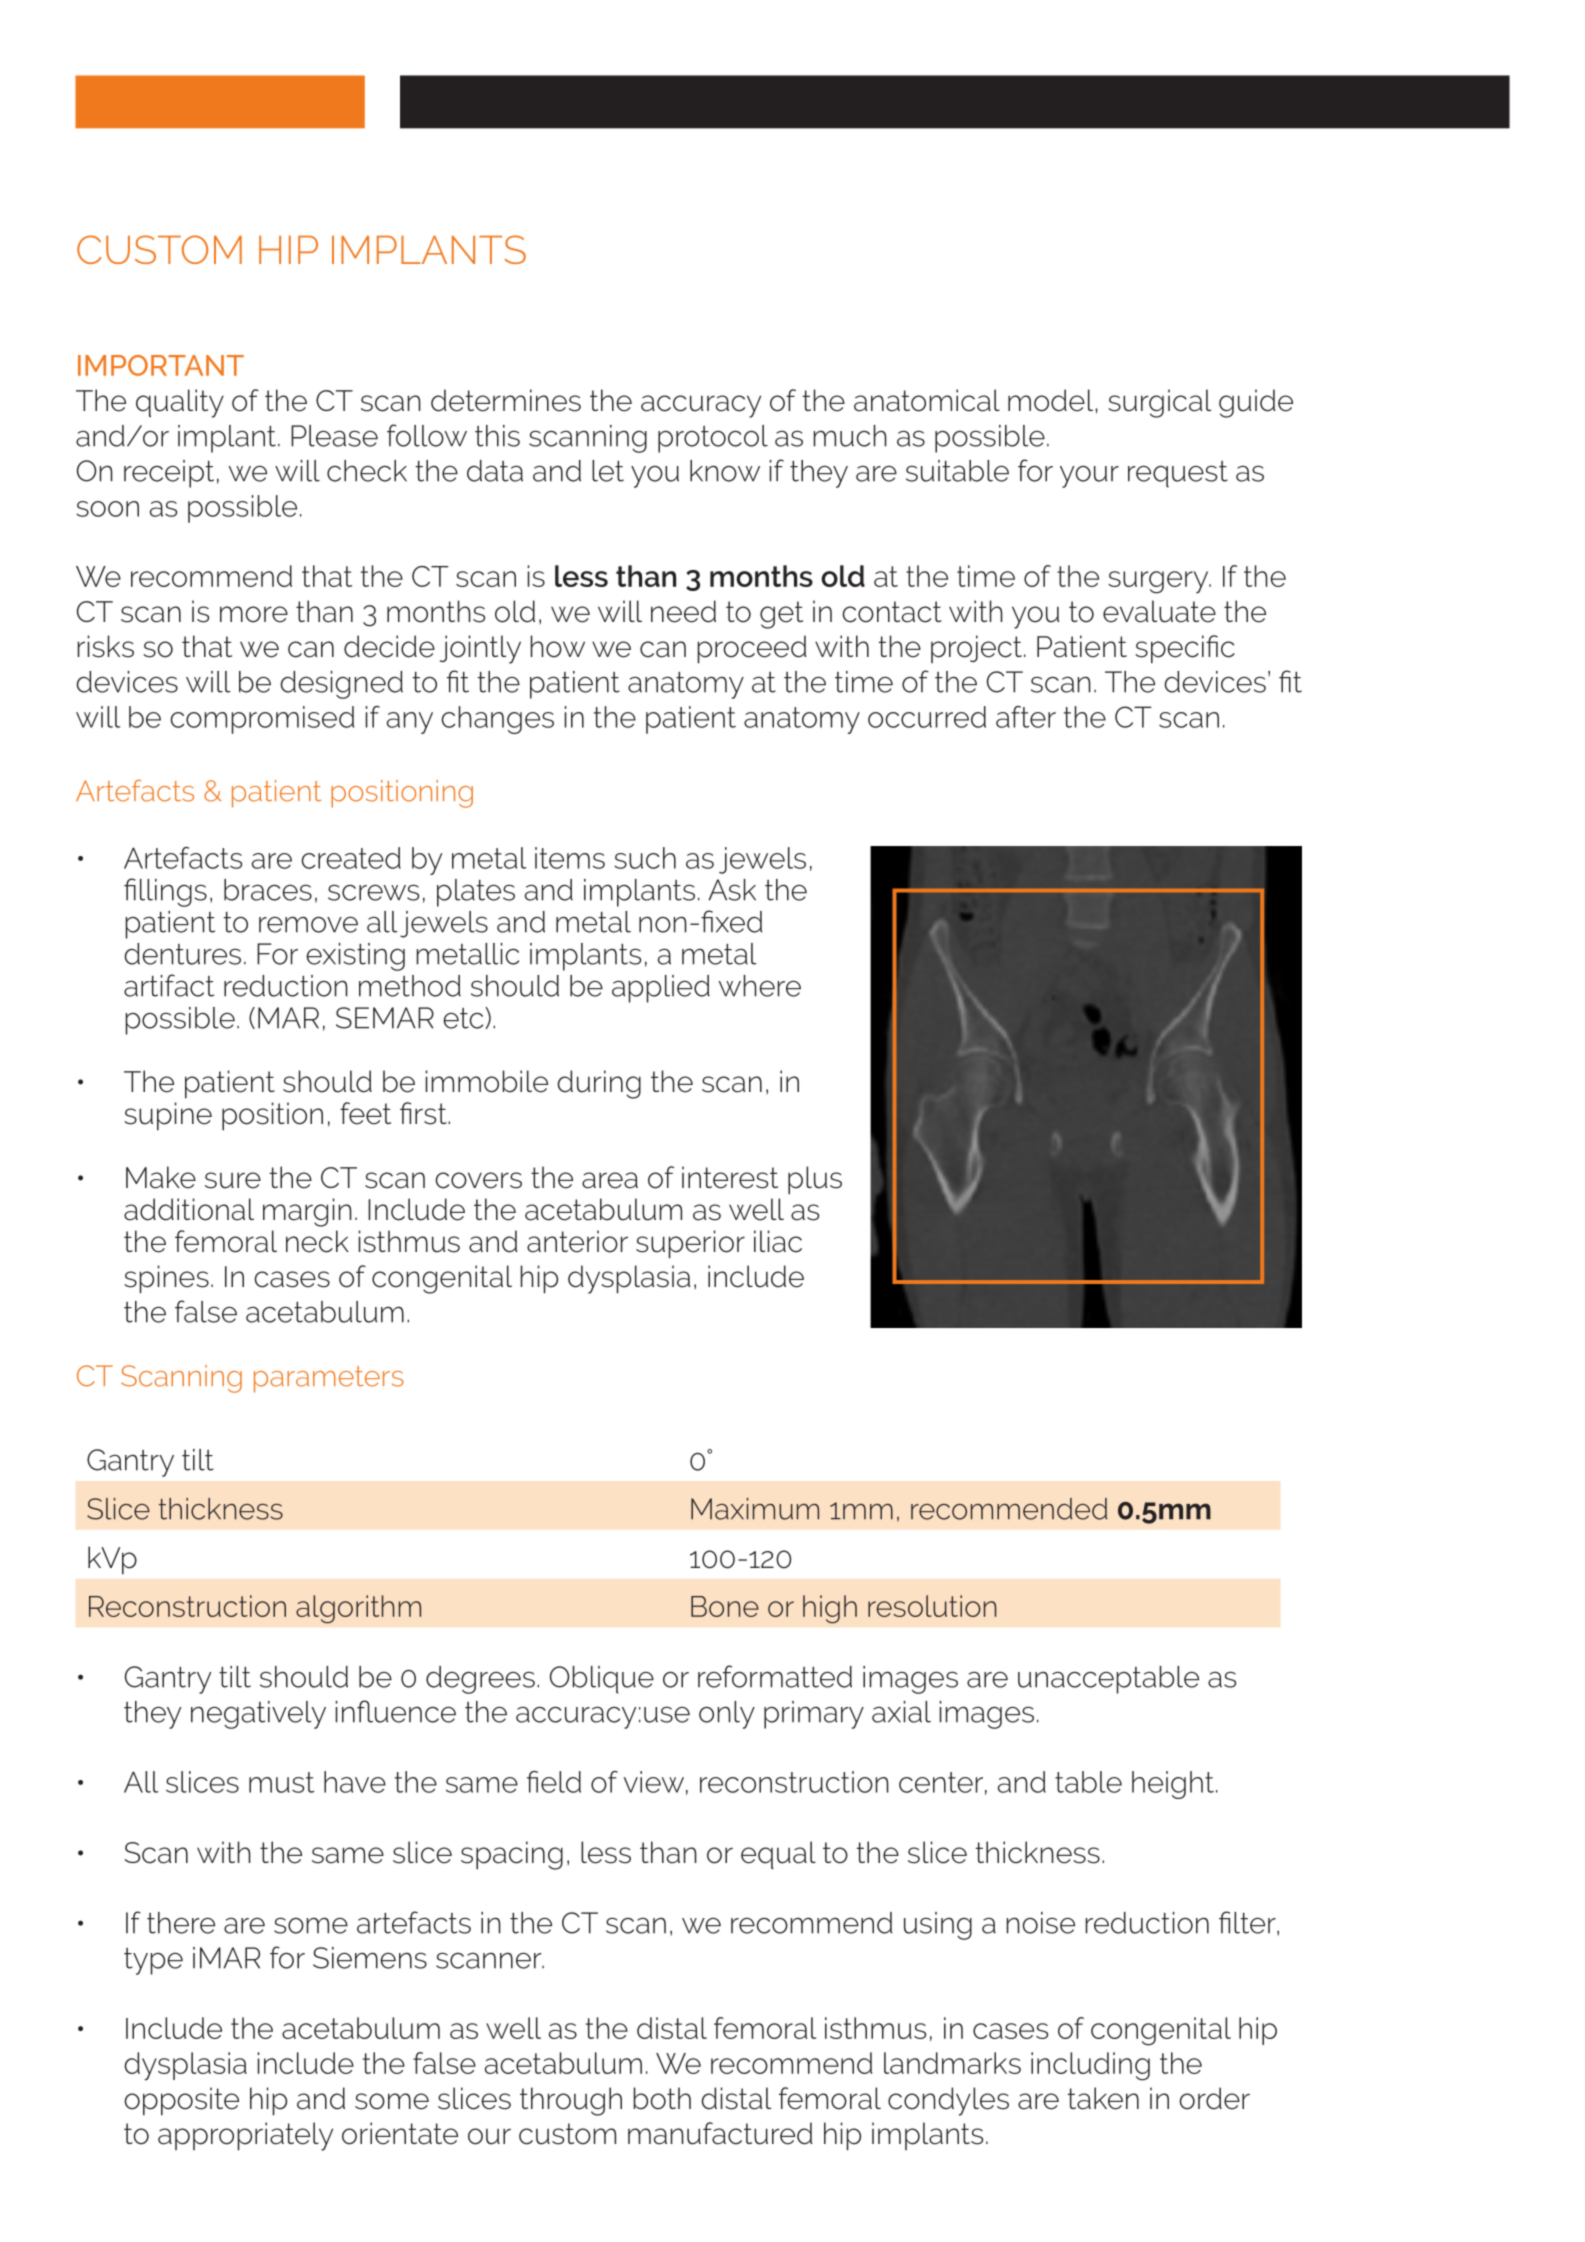  Describe the element at coordinates (713, 439) in the screenshot. I see `protocol` at that location.
